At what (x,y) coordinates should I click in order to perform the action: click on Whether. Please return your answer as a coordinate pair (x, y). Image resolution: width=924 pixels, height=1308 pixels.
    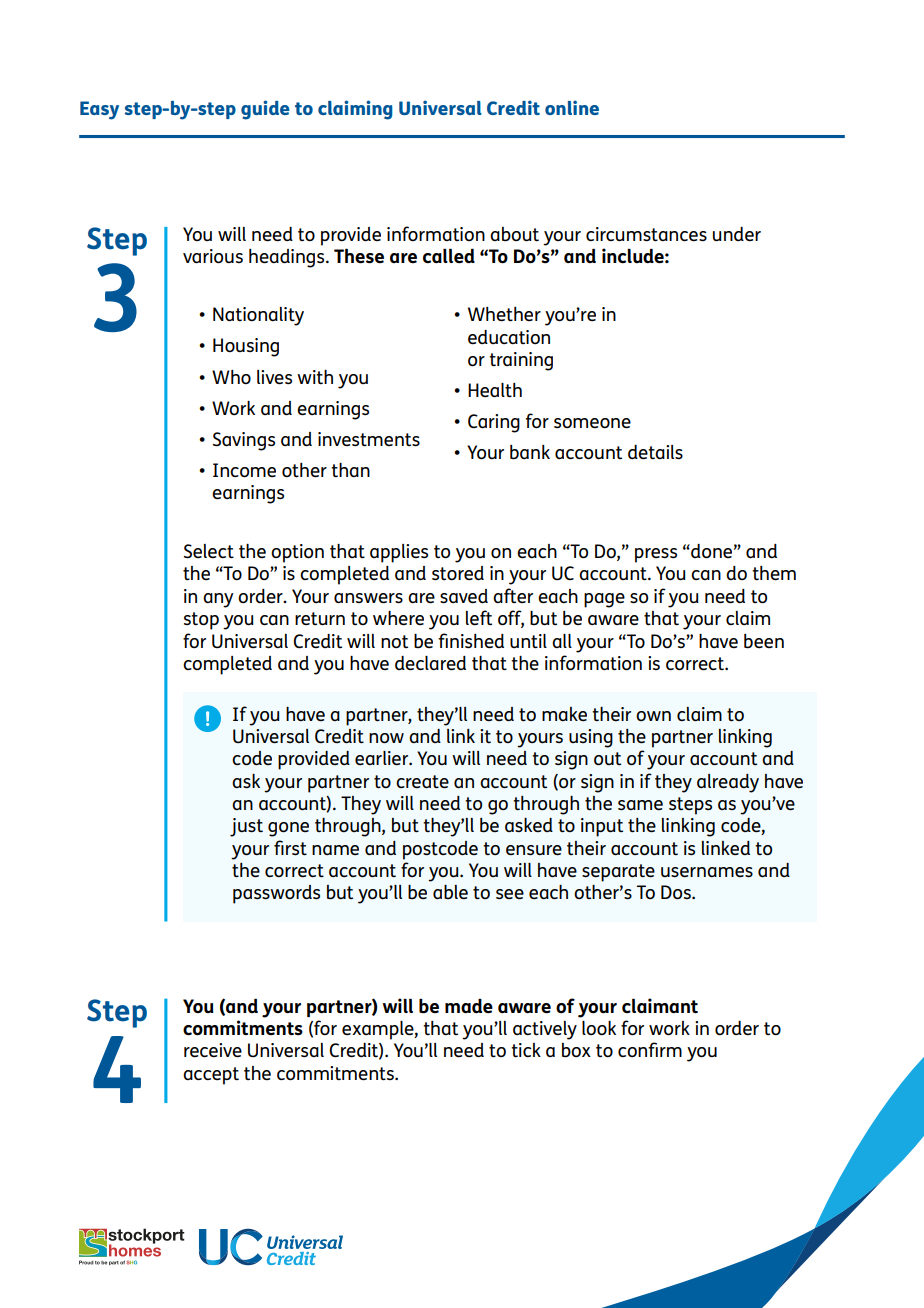
    Looking at the image, I should click on (504, 314).
